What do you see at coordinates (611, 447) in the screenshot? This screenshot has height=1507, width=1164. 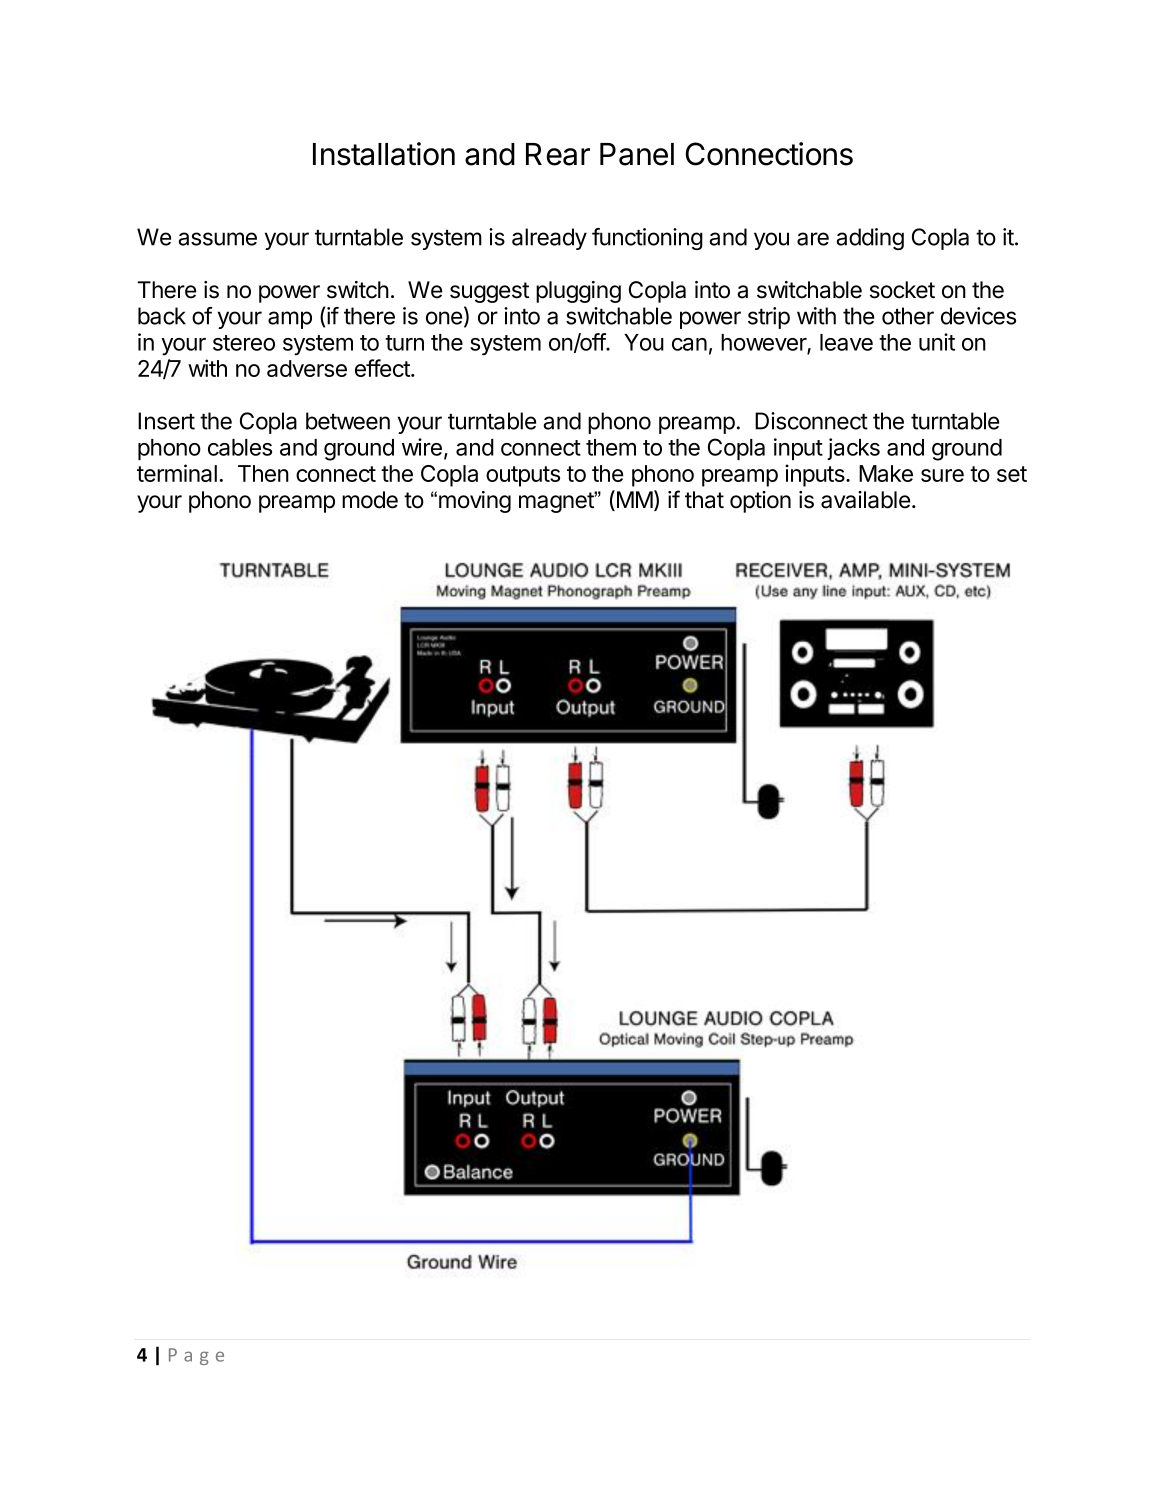 I see `them` at bounding box center [611, 447].
